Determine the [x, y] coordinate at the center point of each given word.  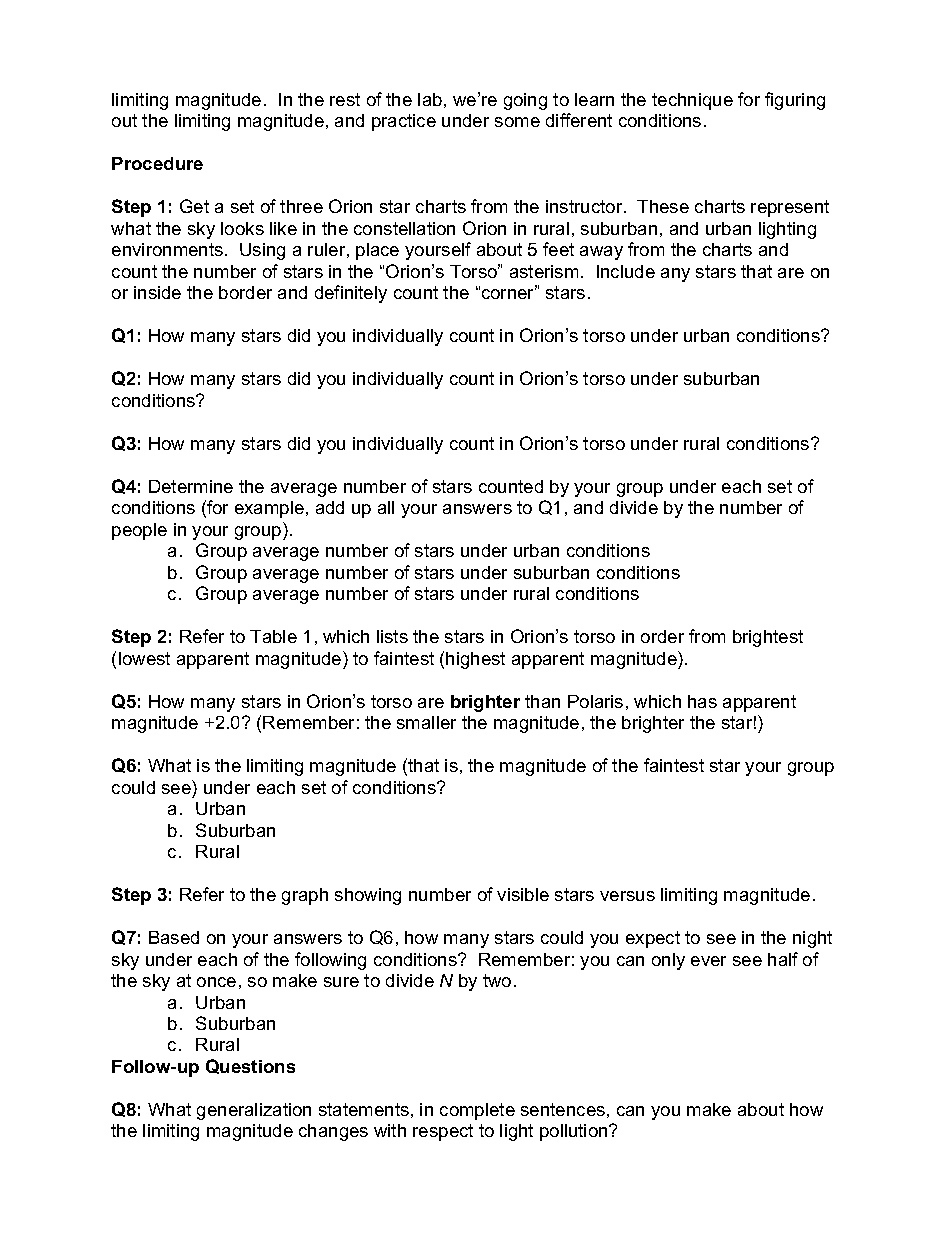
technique [692, 101]
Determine [191, 486]
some [517, 122]
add [330, 507]
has [702, 701]
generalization [254, 1111]
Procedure [157, 163]
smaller [426, 722]
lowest [144, 658]
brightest [768, 638]
